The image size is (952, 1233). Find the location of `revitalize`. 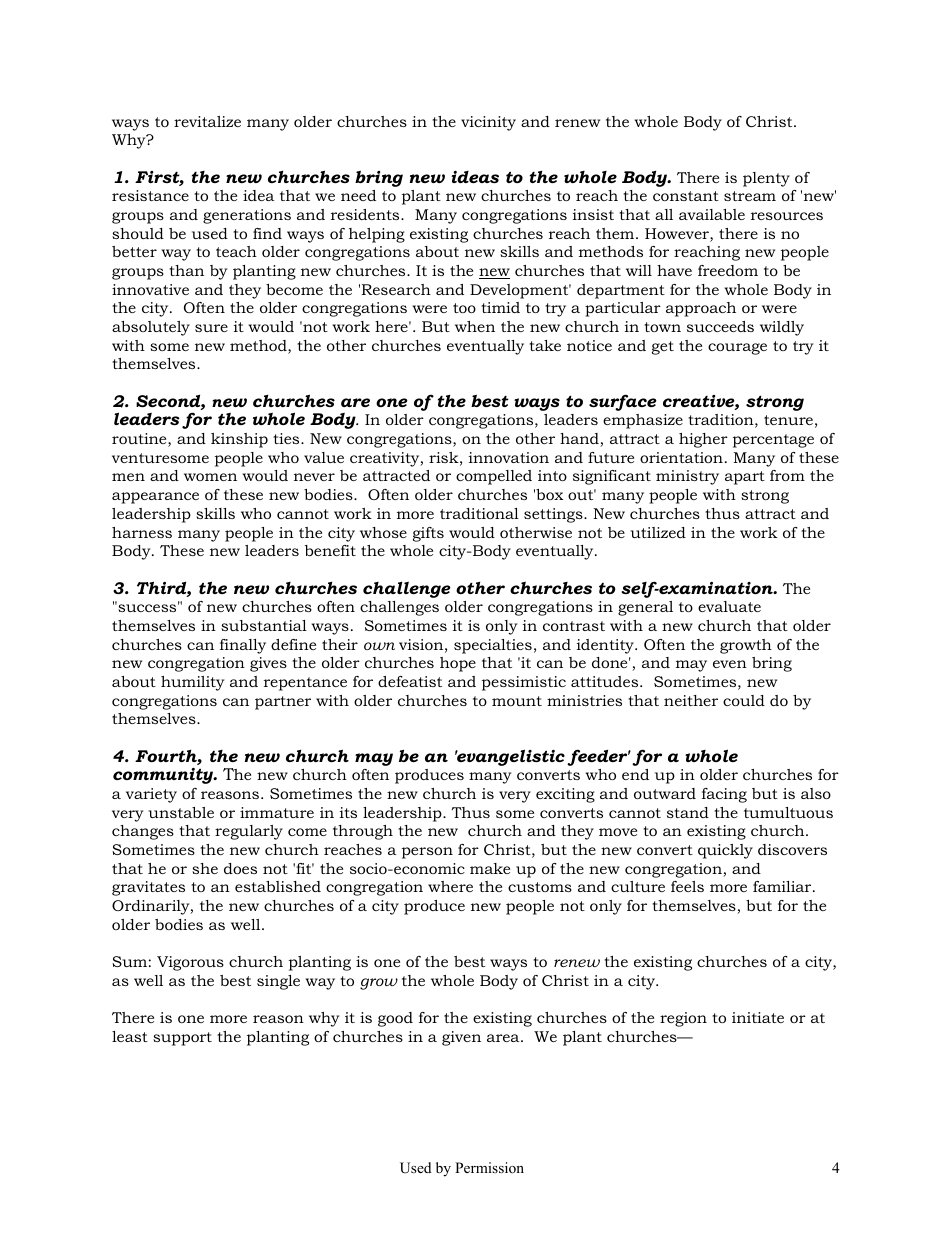

revitalize is located at coordinates (207, 121).
